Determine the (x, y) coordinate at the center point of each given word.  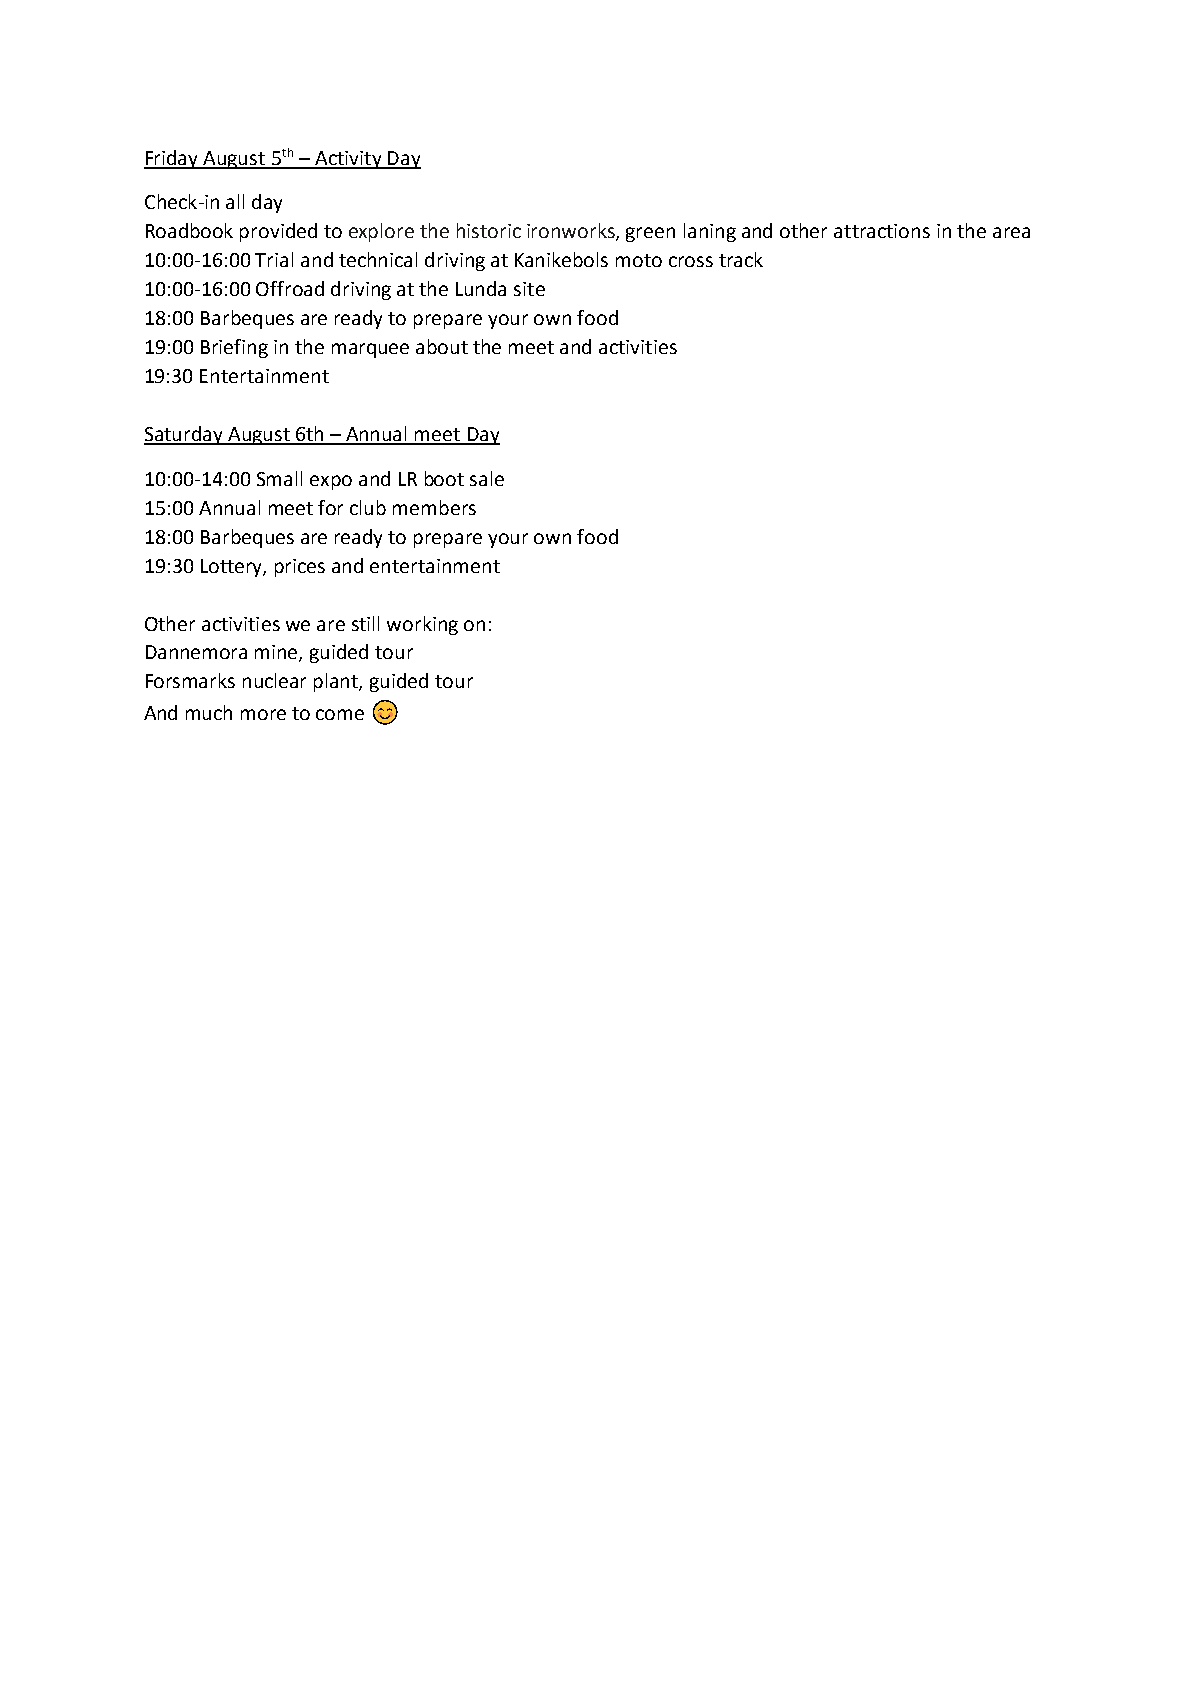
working (422, 625)
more (263, 714)
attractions (882, 231)
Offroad (290, 288)
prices (300, 568)
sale (487, 478)
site (529, 289)
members (434, 507)
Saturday (184, 435)
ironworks (572, 232)
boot (444, 478)
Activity (348, 160)
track (741, 259)
